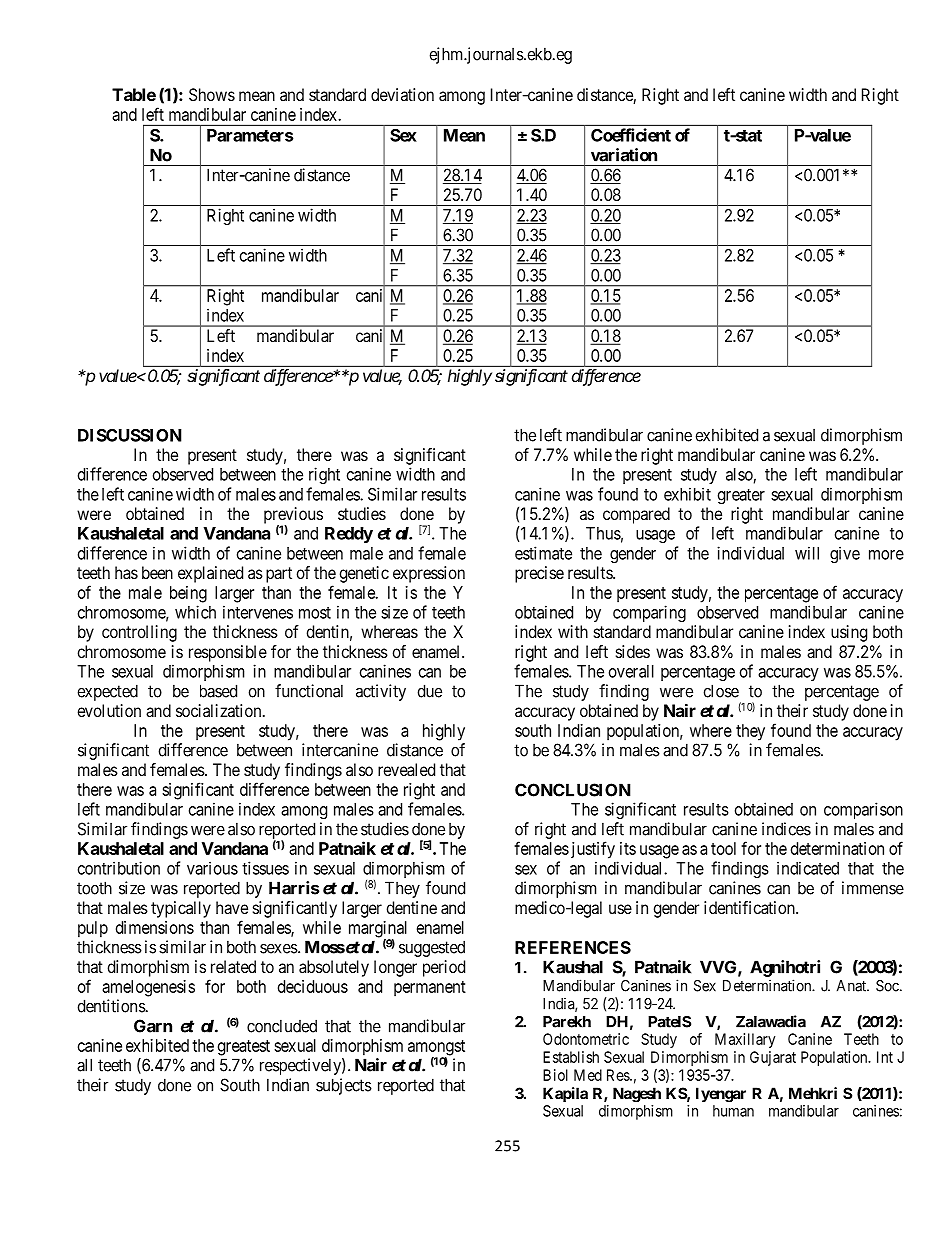 Image resolution: width=952 pixels, height=1233 pixels. Describe the element at coordinates (188, 594) in the image. I see `being` at that location.
